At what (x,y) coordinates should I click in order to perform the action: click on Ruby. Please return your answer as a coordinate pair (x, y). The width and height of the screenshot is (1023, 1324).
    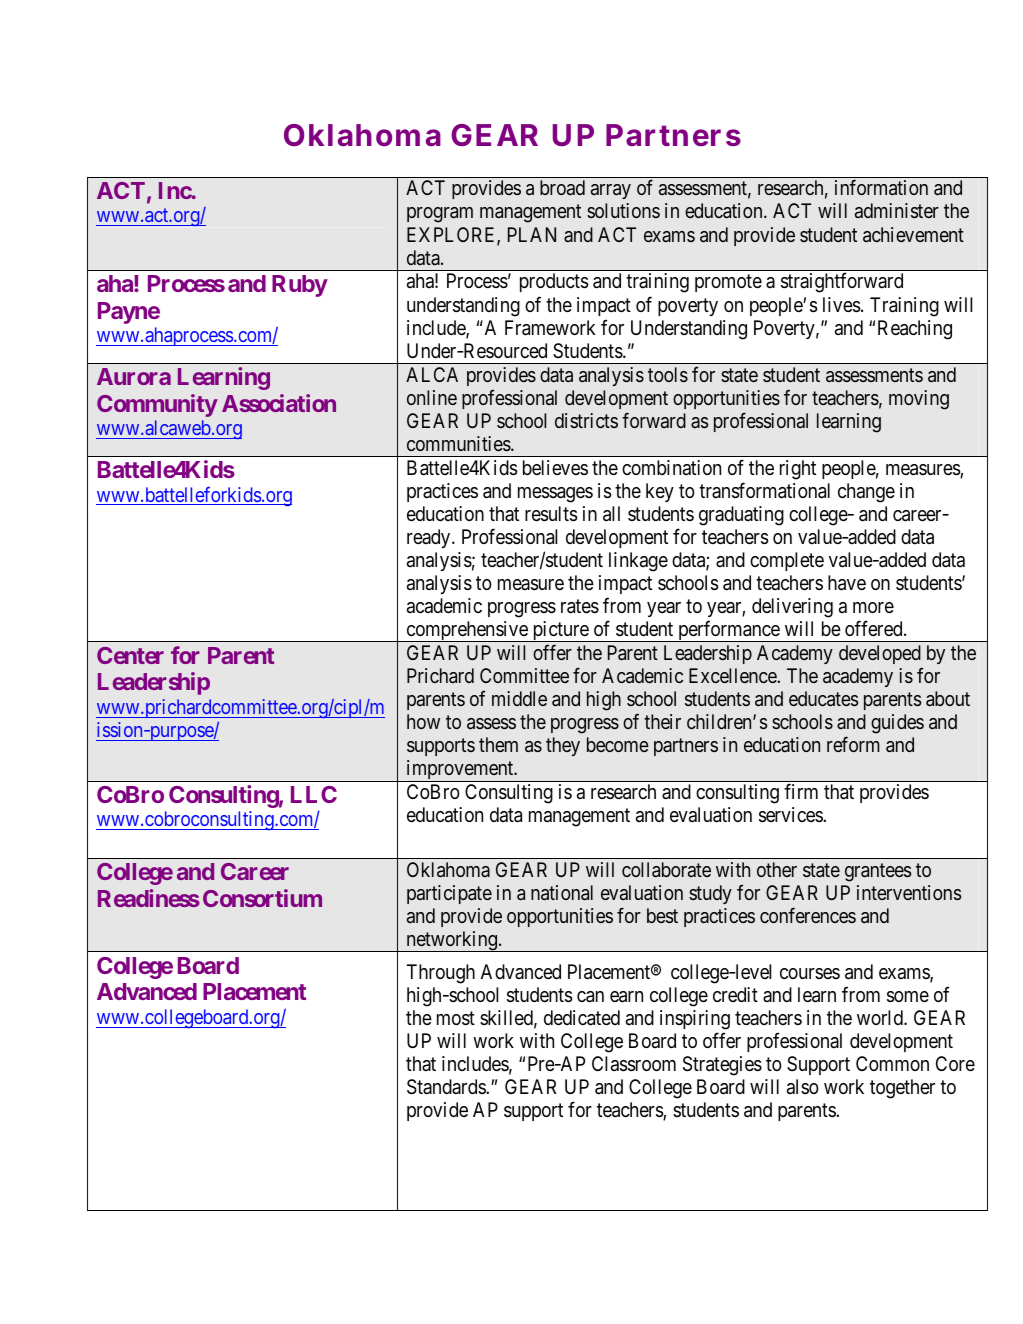
    Looking at the image, I should click on (300, 286).
